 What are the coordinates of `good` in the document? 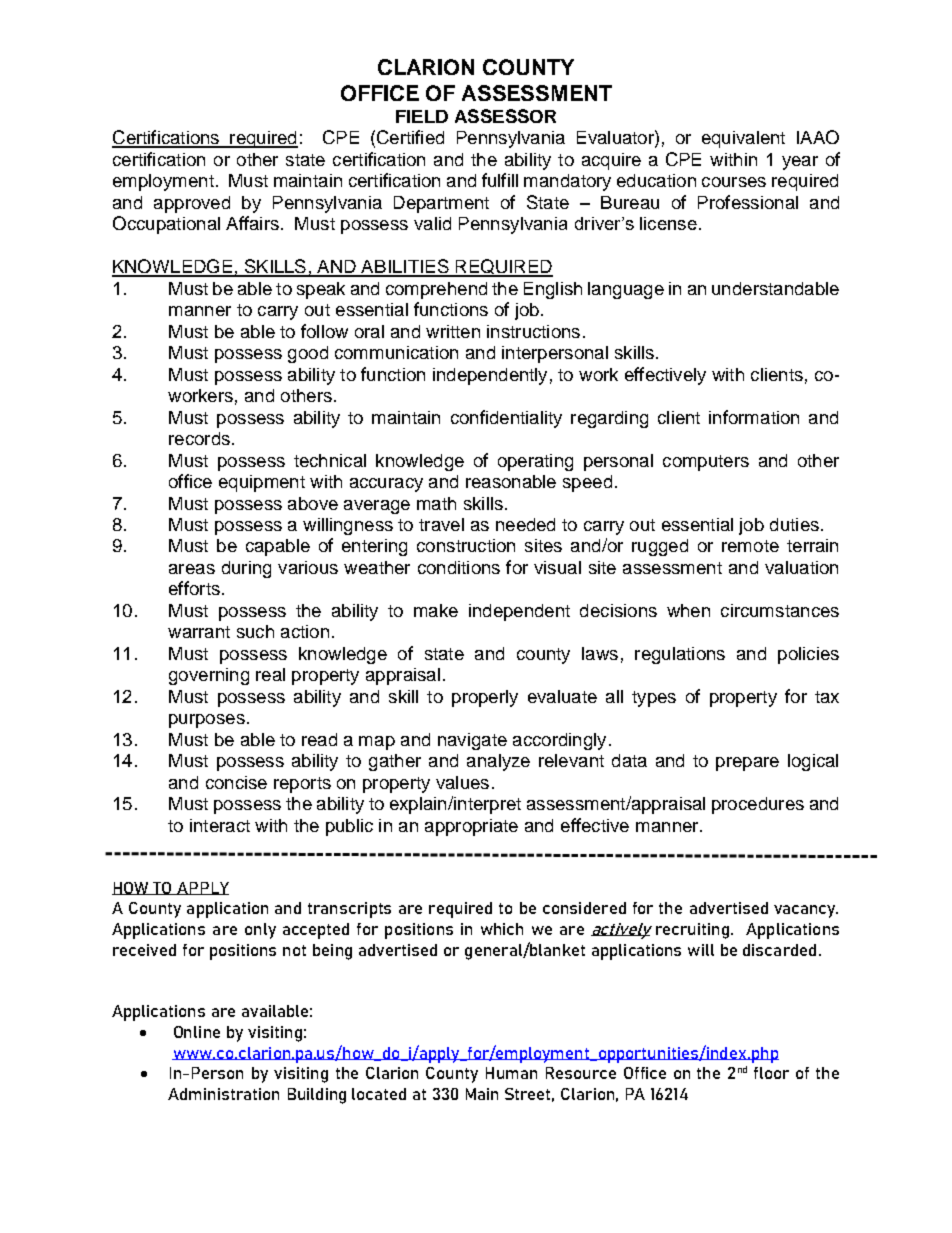 It's located at (308, 354).
